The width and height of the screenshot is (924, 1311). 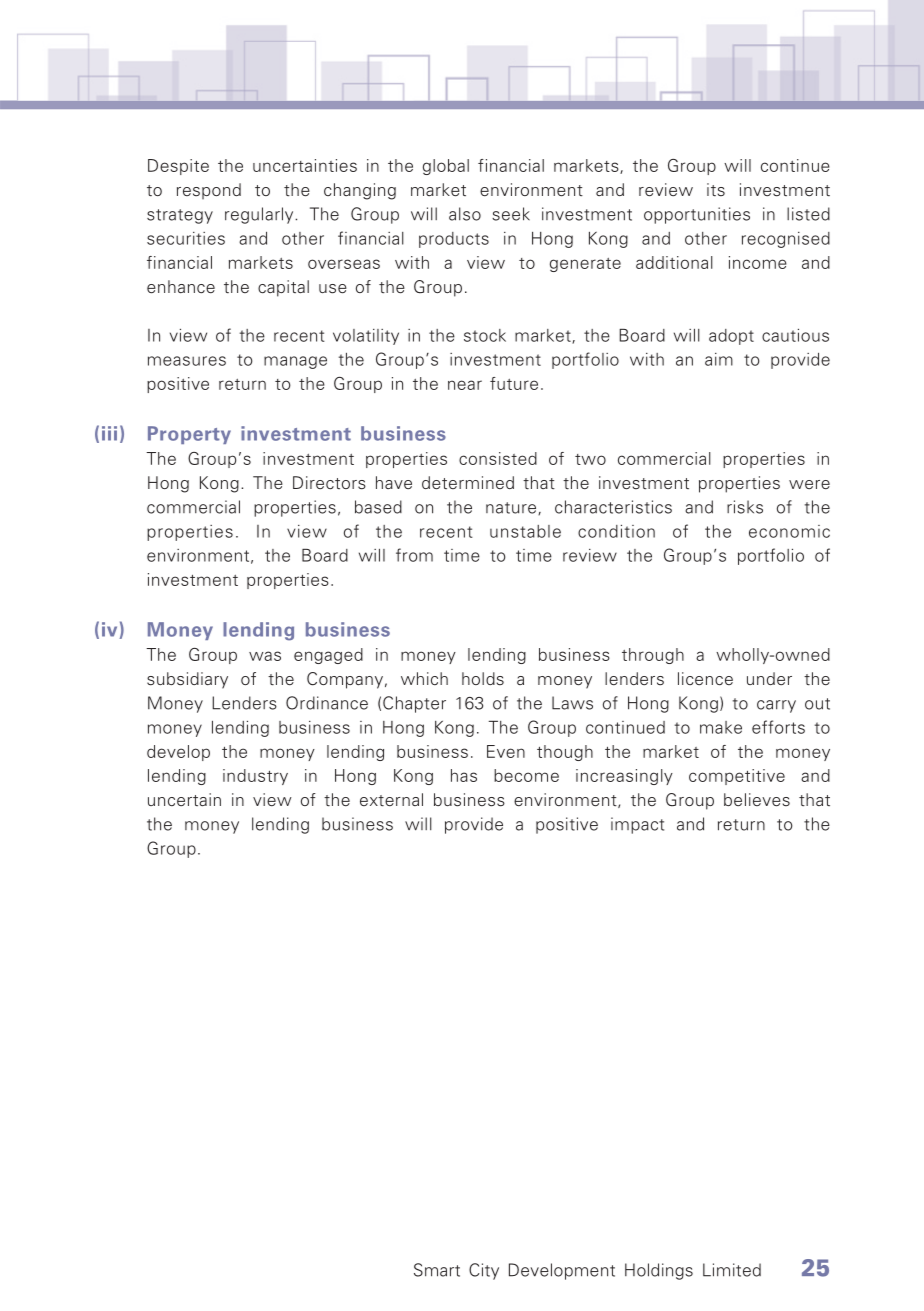 What do you see at coordinates (732, 1270) in the screenshot?
I see `Limited` at bounding box center [732, 1270].
